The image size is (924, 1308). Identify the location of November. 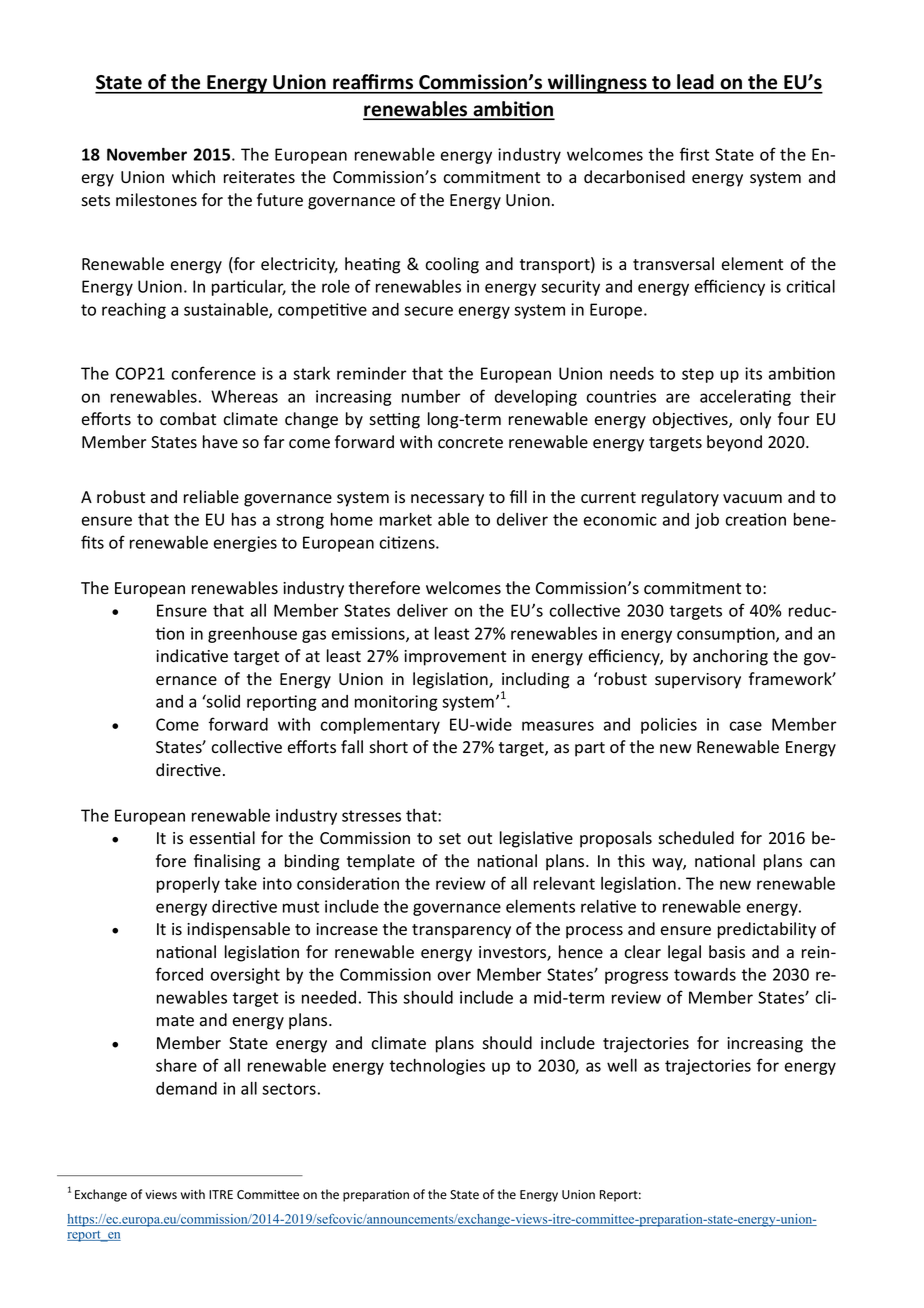
(147, 154).
